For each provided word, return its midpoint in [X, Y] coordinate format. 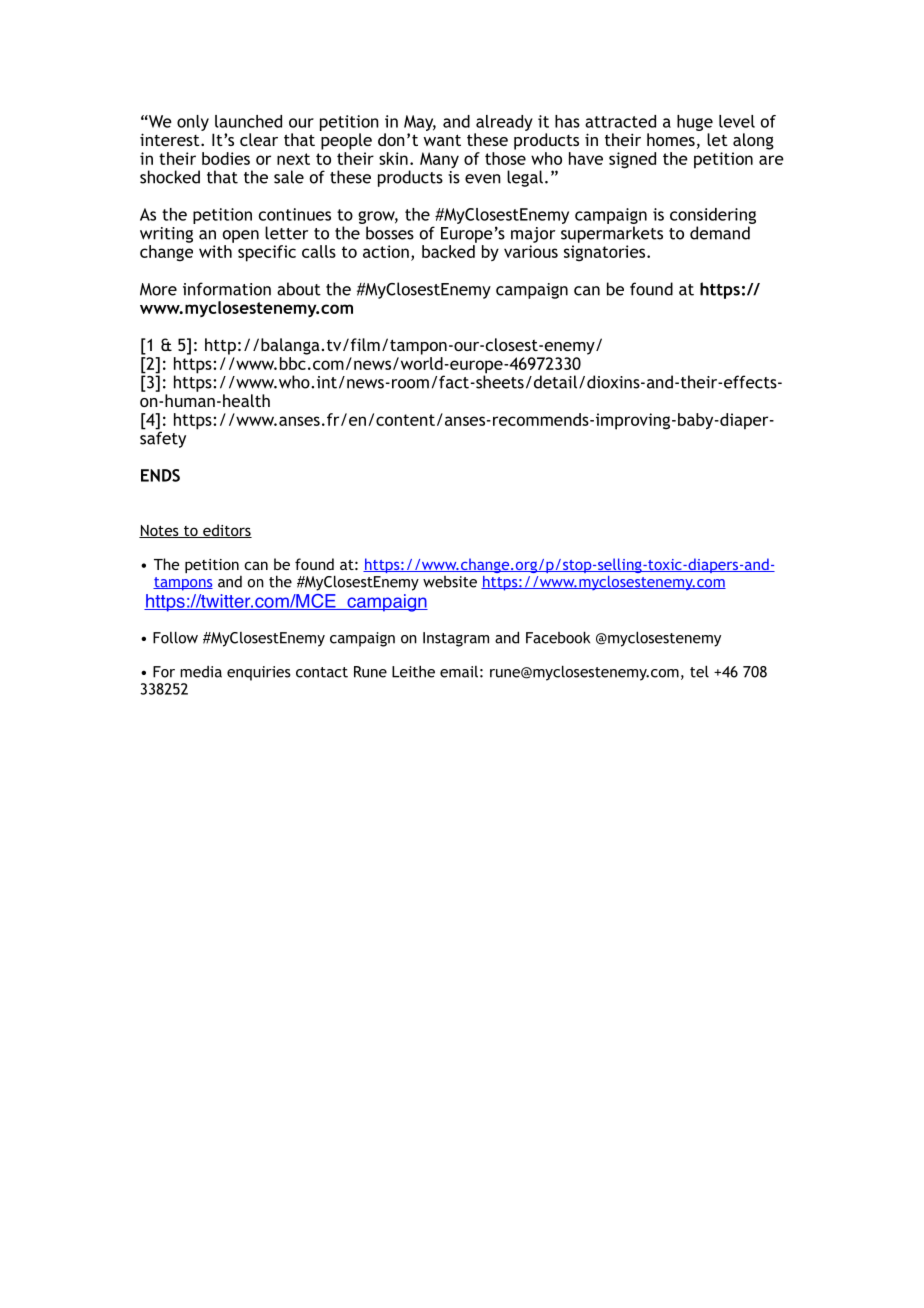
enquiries [259, 673]
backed [448, 251]
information [227, 289]
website [450, 582]
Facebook [558, 637]
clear [259, 139]
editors [226, 531]
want [442, 140]
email [459, 672]
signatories [606, 253]
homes [671, 139]
